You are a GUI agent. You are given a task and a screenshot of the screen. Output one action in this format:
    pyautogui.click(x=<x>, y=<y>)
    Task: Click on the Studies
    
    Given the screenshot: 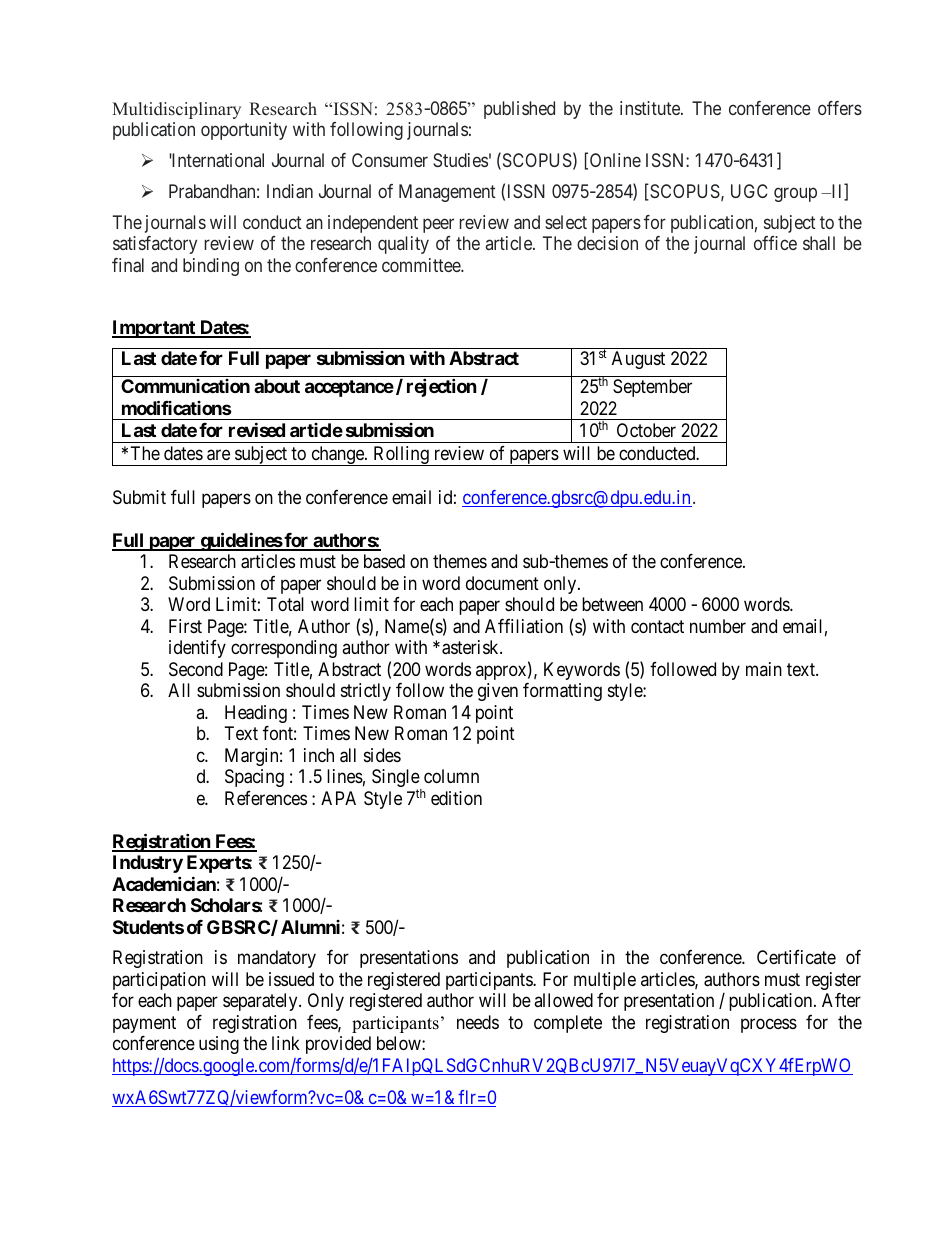 What is the action you would take?
    pyautogui.click(x=460, y=160)
